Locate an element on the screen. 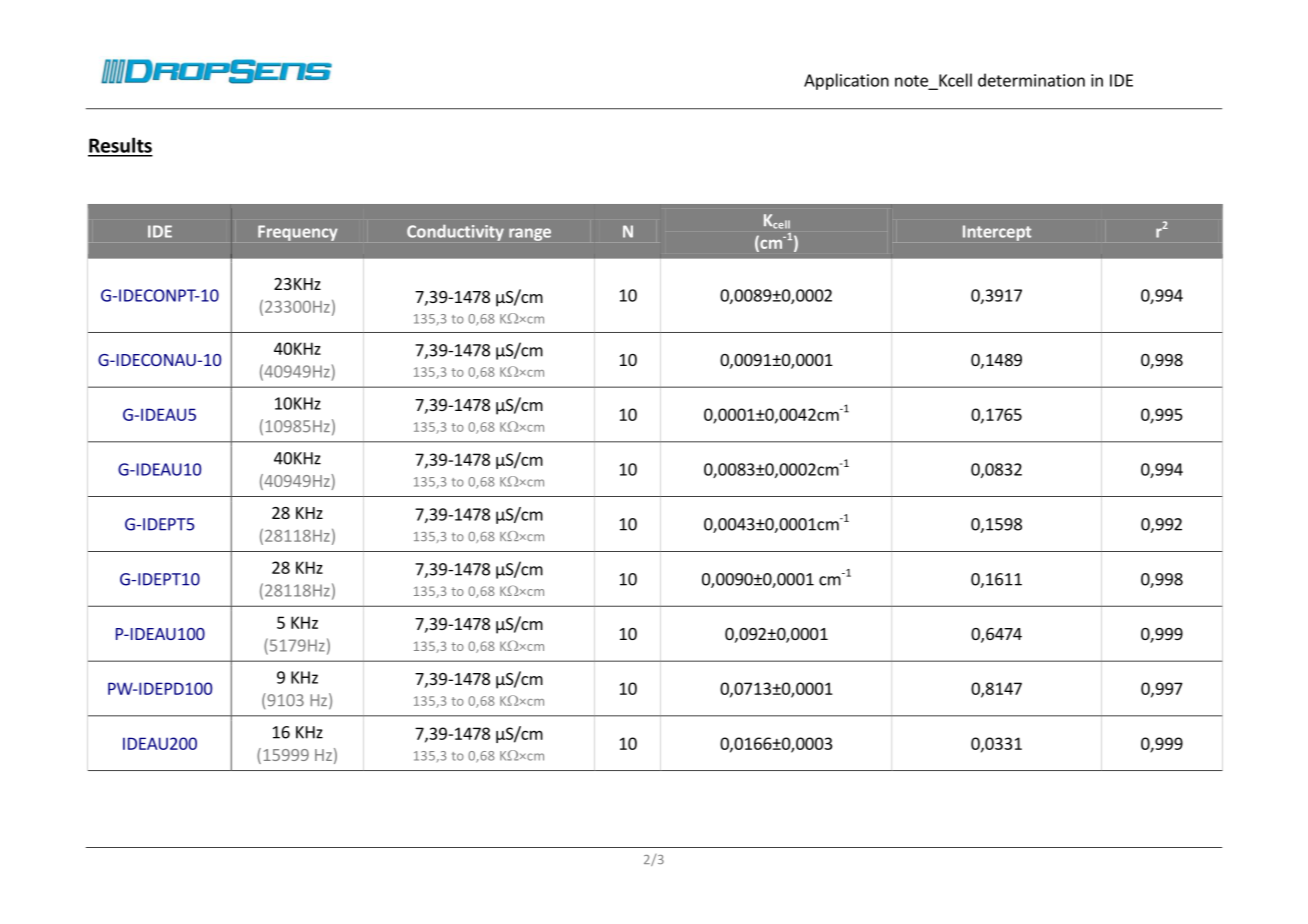 This screenshot has width=1308, height=924. determination is located at coordinates (1031, 80).
